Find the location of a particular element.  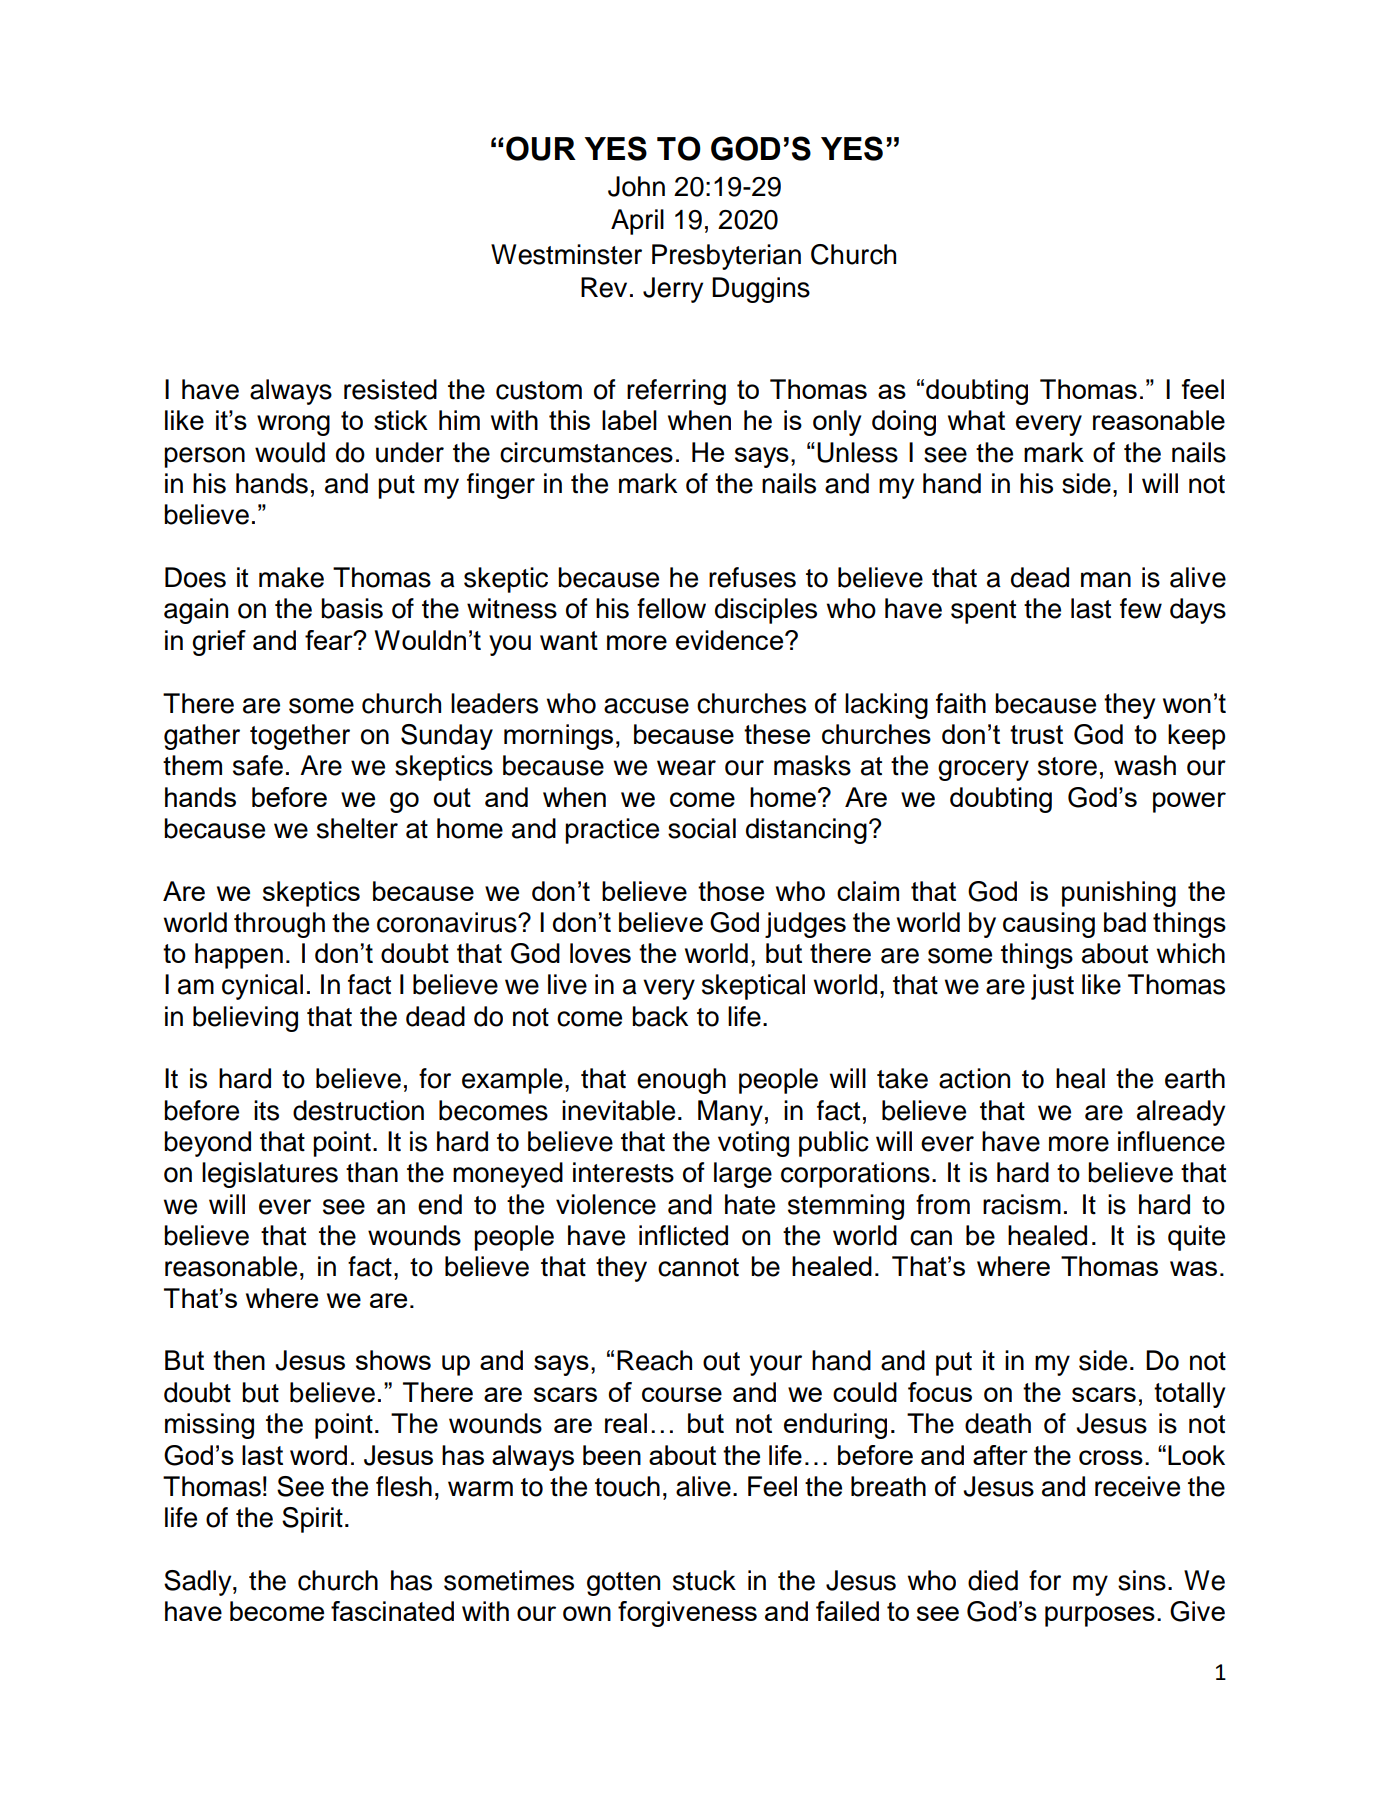

make is located at coordinates (291, 577).
